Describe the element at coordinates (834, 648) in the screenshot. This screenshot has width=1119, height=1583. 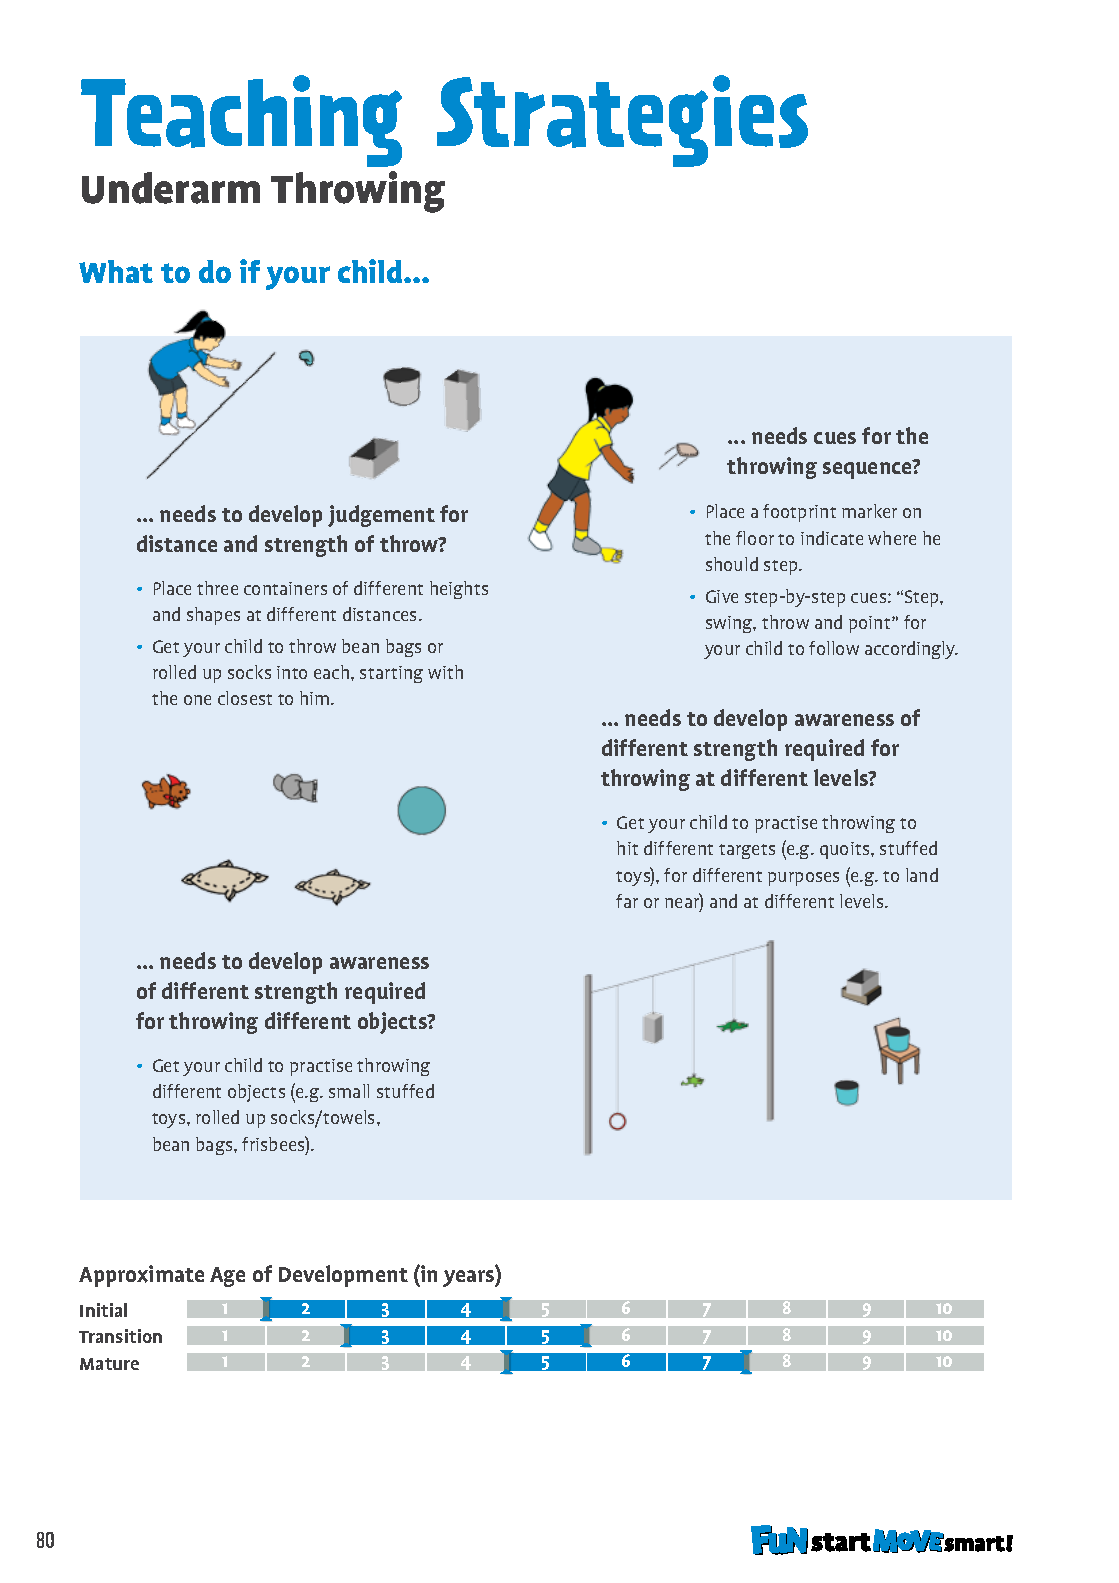
I see `follow` at that location.
